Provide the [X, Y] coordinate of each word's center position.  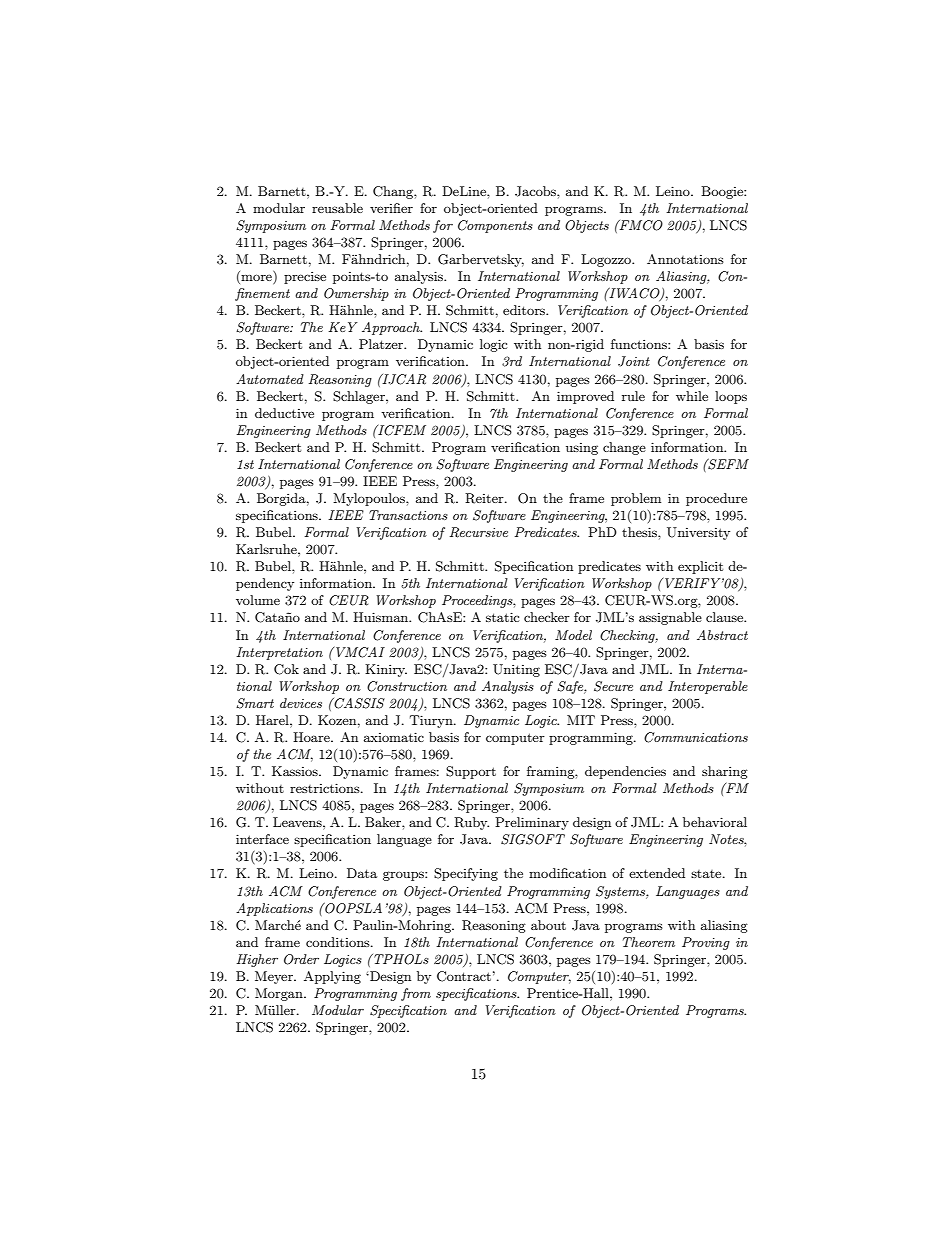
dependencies [625, 772]
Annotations [685, 259]
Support [471, 772]
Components [495, 226]
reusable [337, 208]
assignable [670, 618]
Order [301, 959]
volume [258, 600]
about [548, 925]
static [502, 617]
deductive [284, 413]
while [692, 396]
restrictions [326, 788]
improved [585, 397]
